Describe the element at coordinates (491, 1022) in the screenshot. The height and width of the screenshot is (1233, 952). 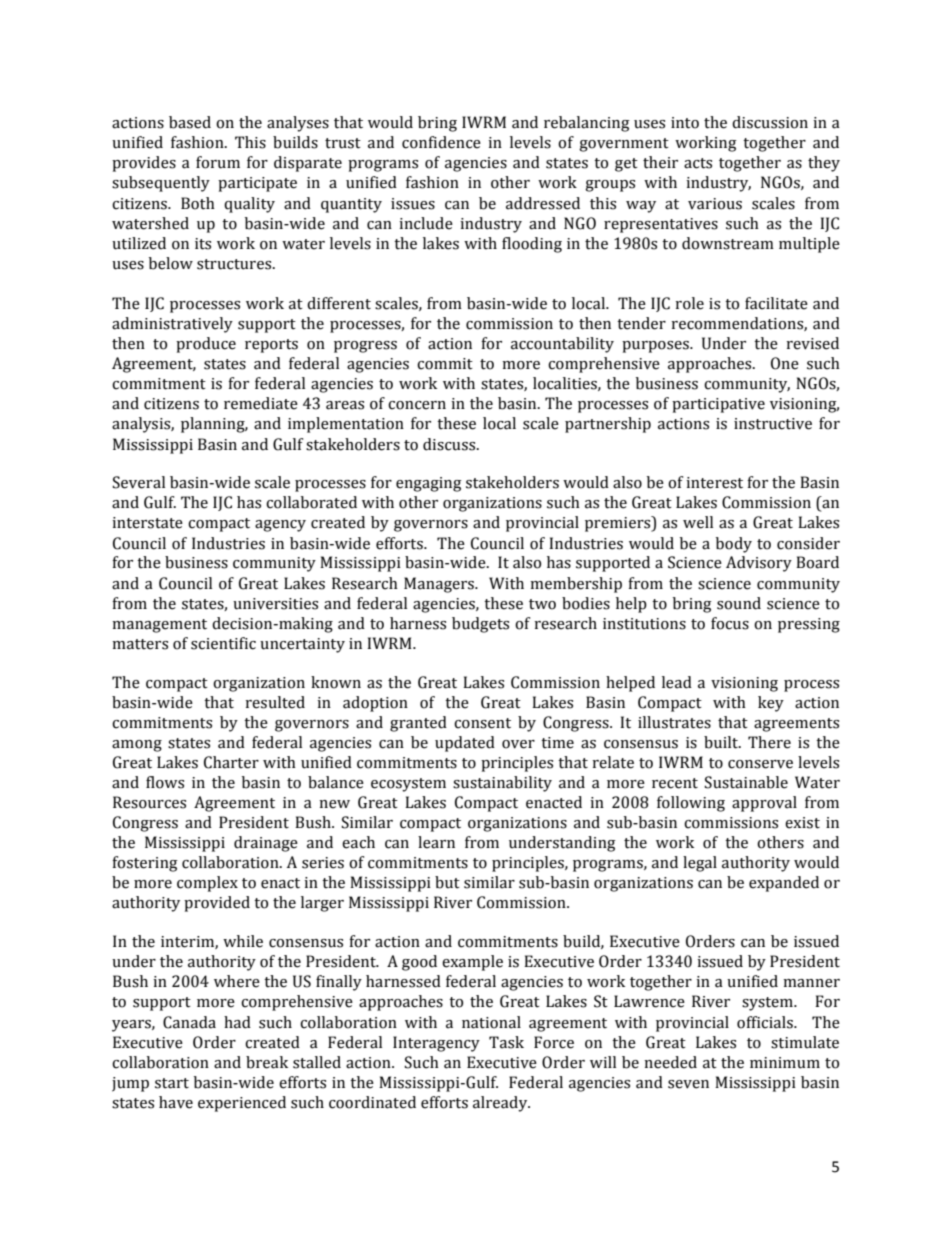
I see `national` at that location.
